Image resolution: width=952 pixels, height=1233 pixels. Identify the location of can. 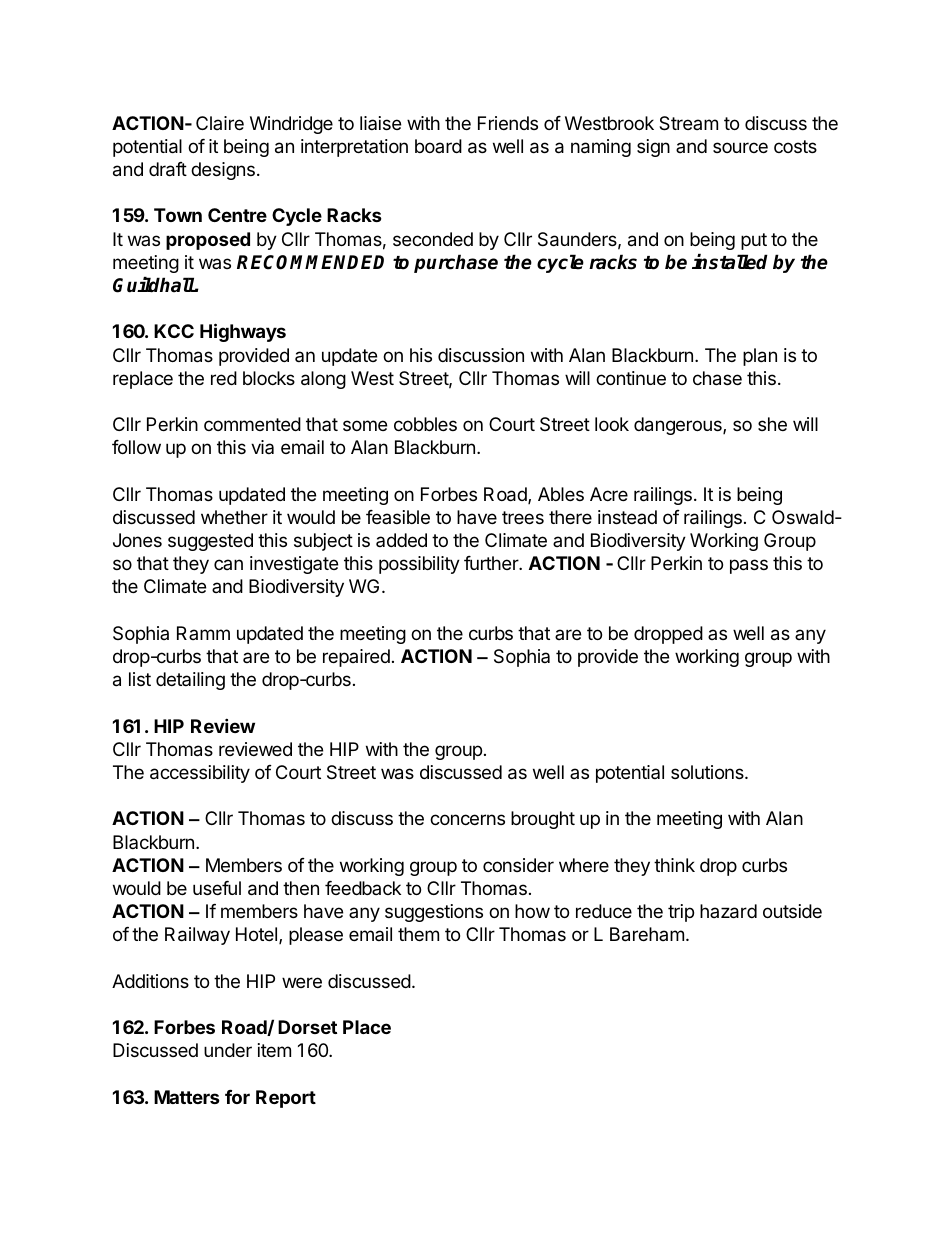
(228, 564).
